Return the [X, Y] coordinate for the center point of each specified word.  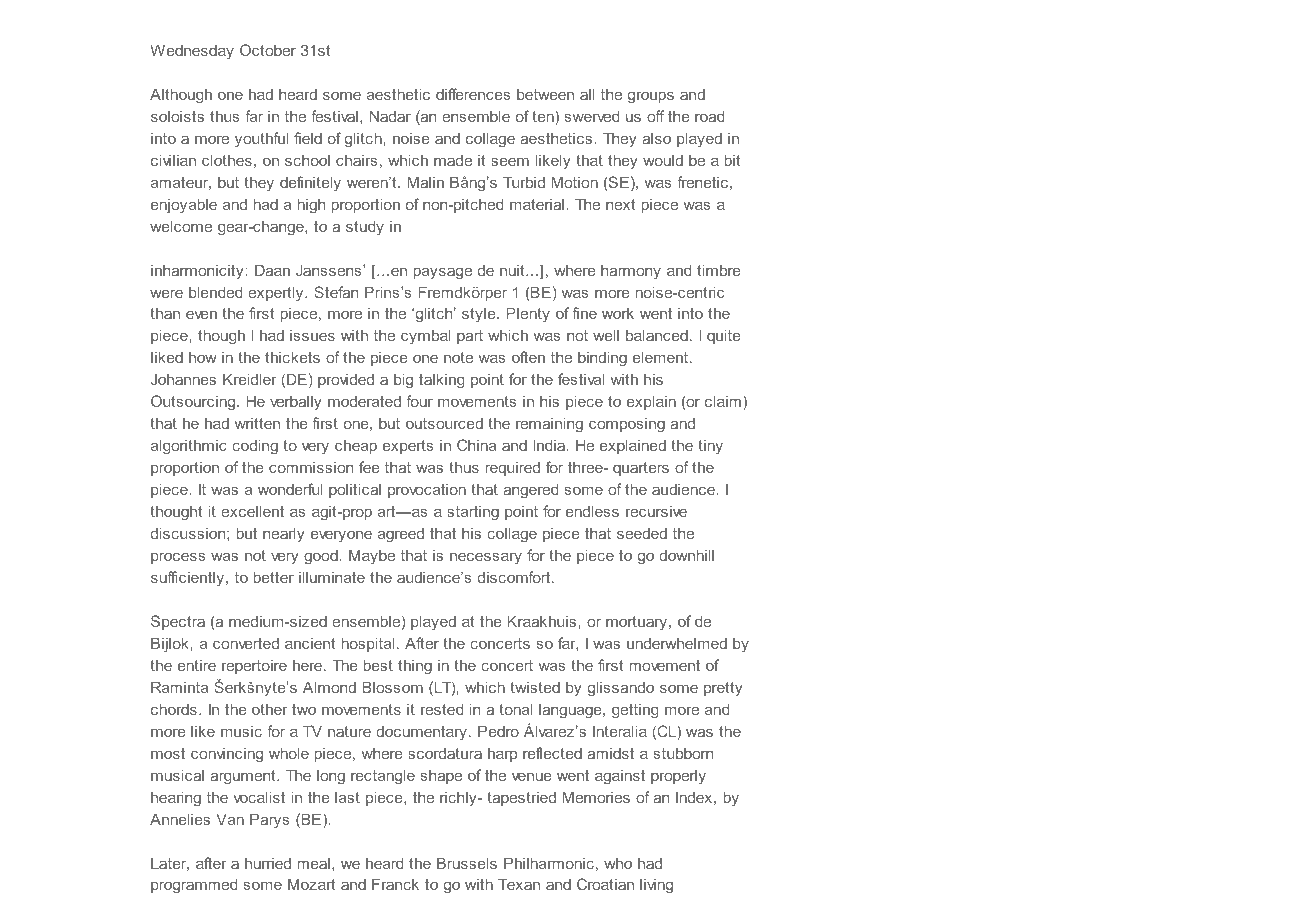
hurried [268, 863]
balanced [657, 335]
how [203, 357]
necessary [486, 558]
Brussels [467, 863]
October [268, 50]
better [274, 577]
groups [651, 97]
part [470, 337]
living [656, 886]
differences [473, 94]
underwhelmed [677, 643]
